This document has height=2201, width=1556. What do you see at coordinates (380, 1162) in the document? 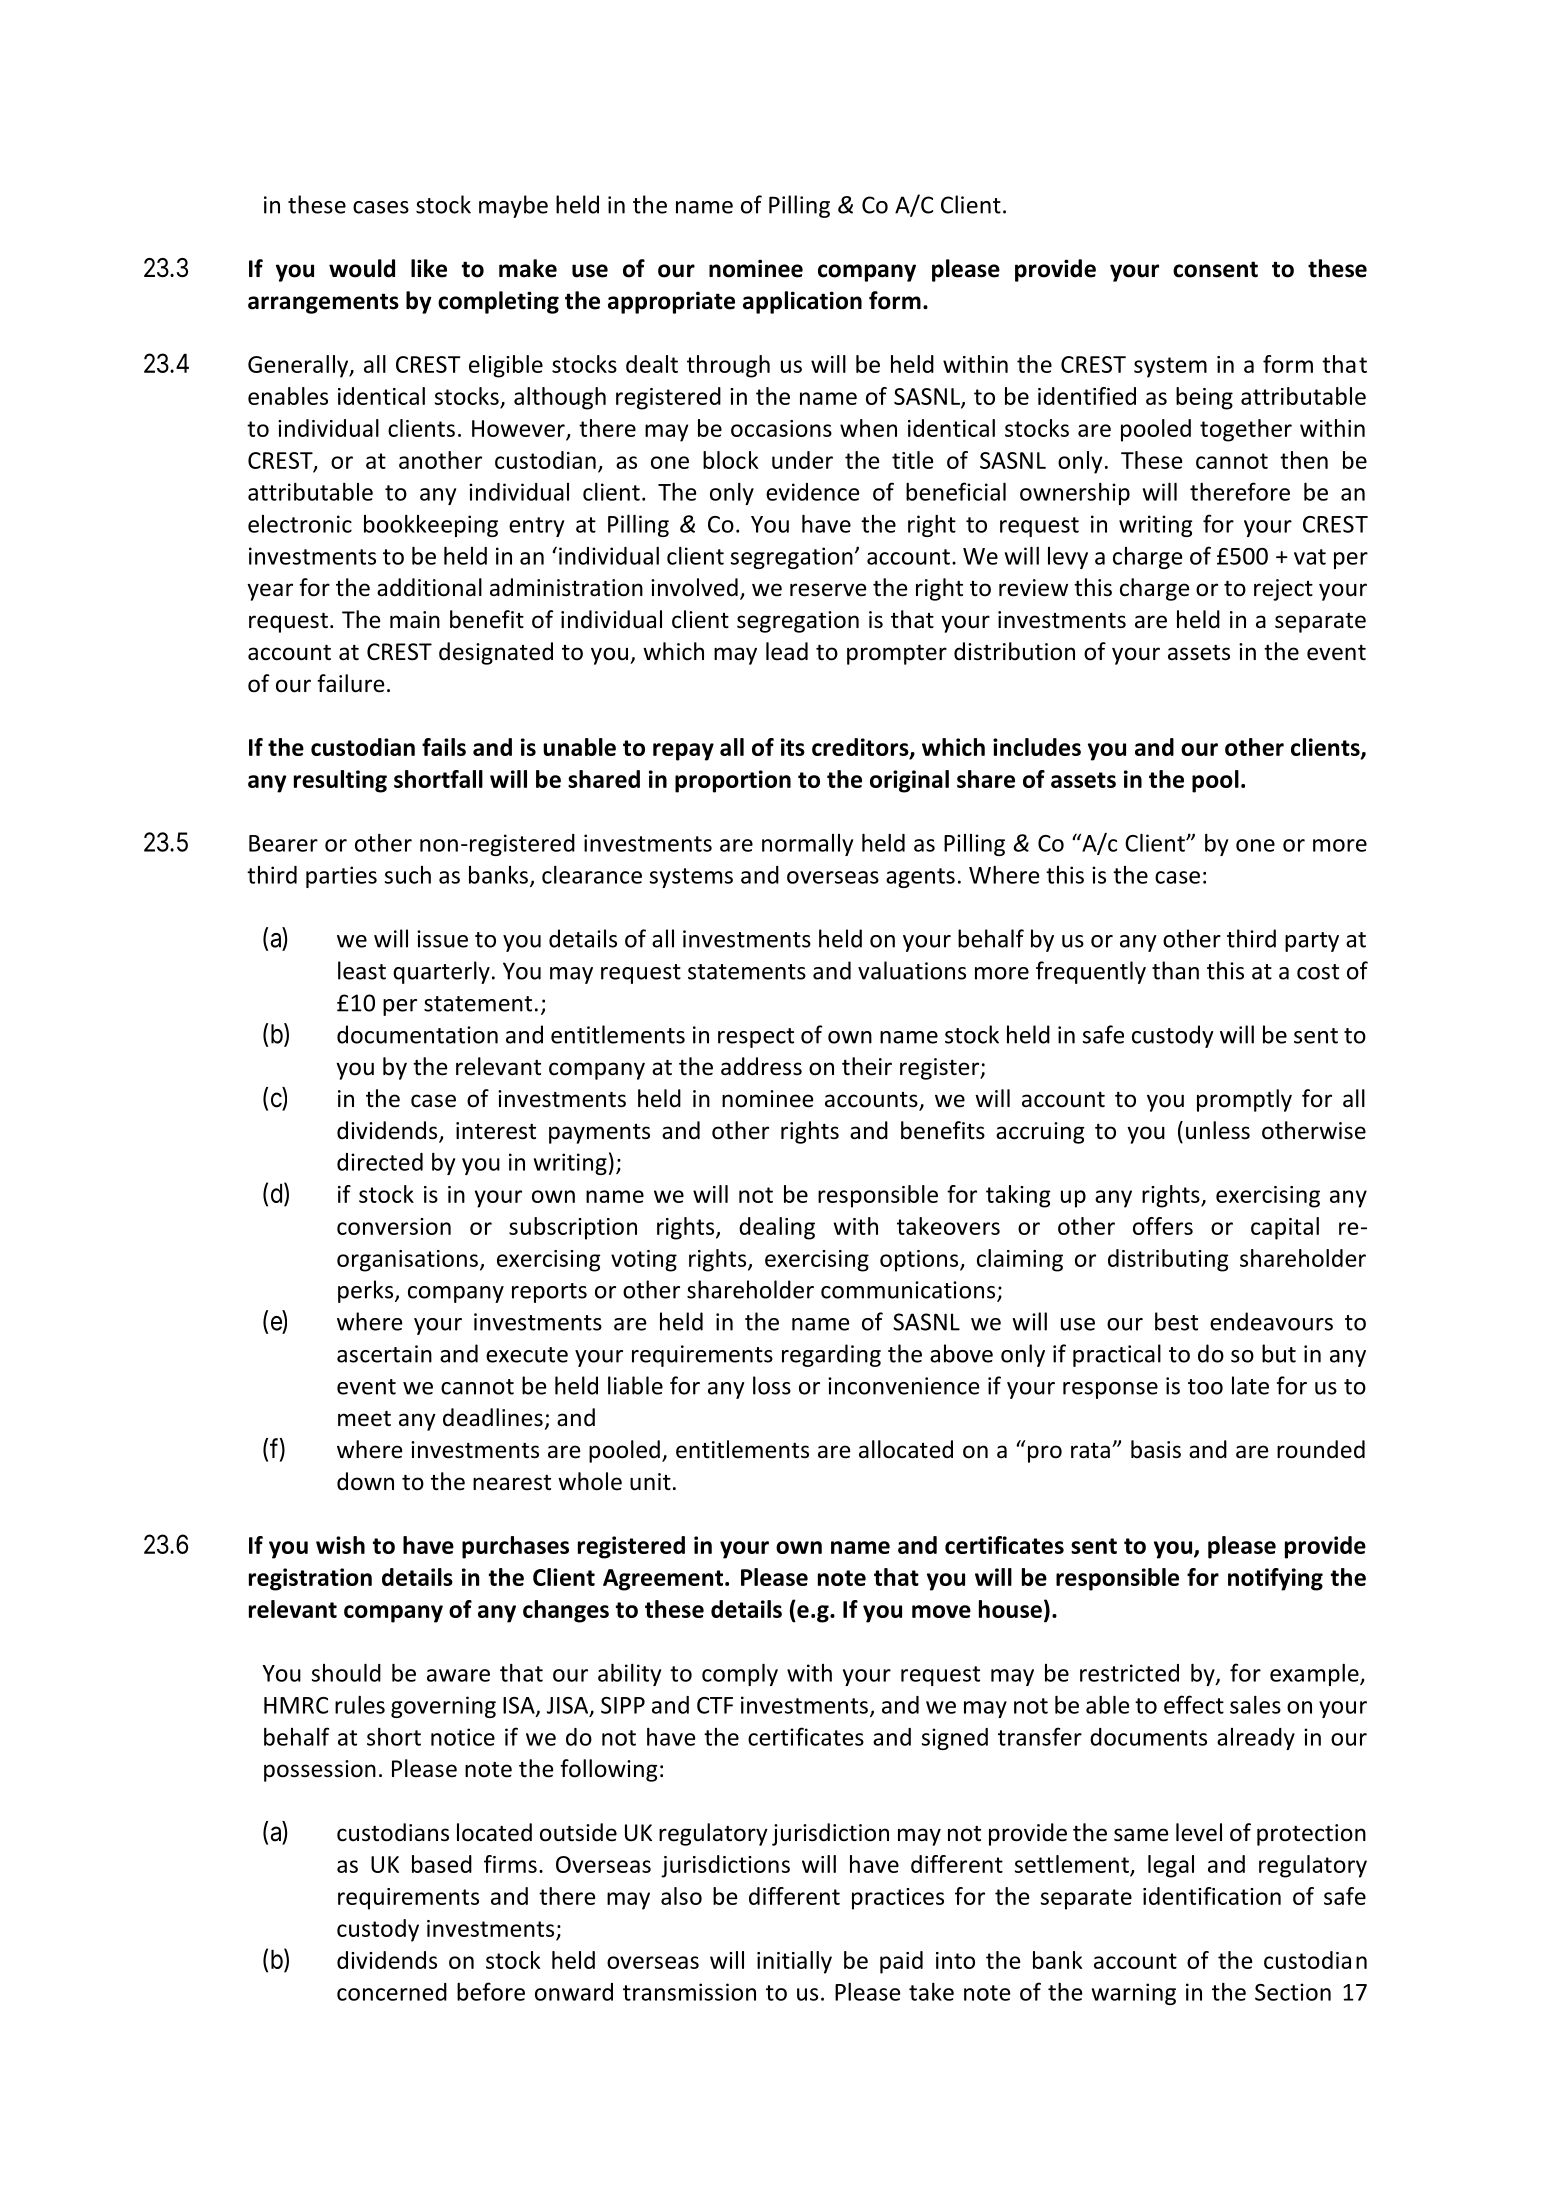
I see `directed` at bounding box center [380, 1162].
